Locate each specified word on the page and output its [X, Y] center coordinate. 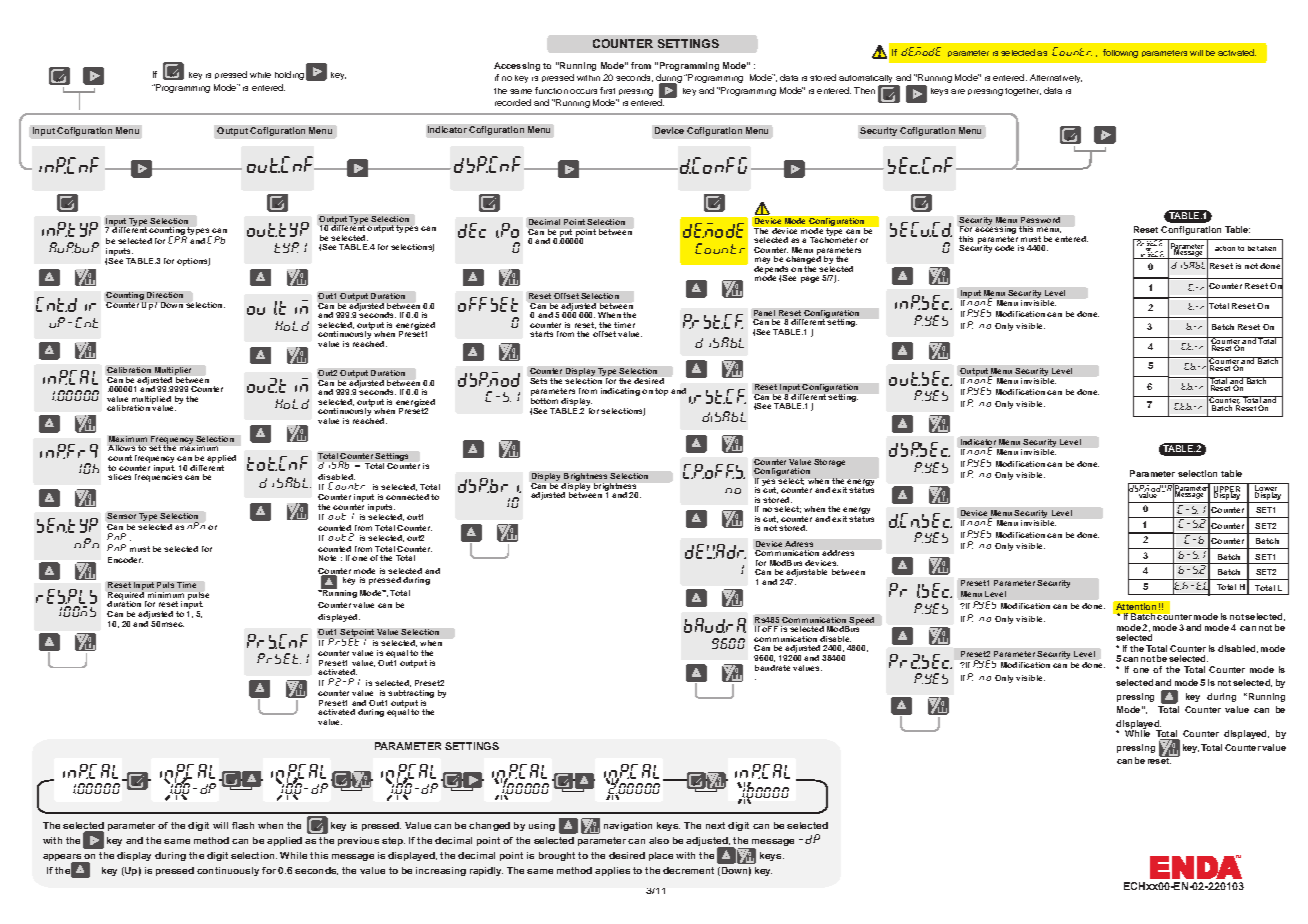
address [838, 553]
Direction [165, 295]
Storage [829, 463]
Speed [861, 622]
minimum [166, 595]
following [1120, 53]
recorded [513, 102]
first [607, 90]
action [1225, 248]
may [762, 262]
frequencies [158, 477]
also [659, 840]
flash [243, 825]
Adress [799, 544]
